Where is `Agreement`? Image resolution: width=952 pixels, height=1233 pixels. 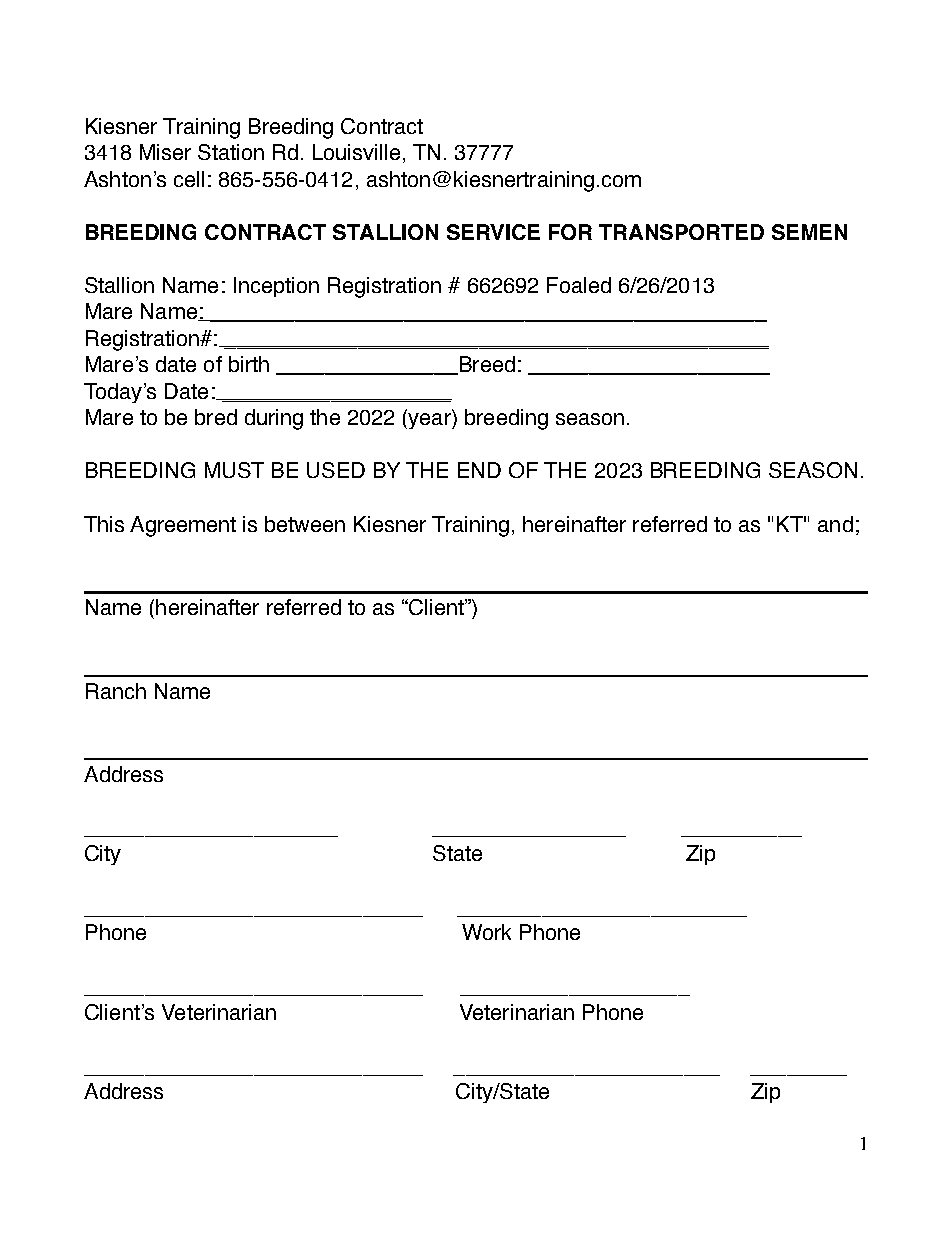
Agreement is located at coordinates (183, 526).
